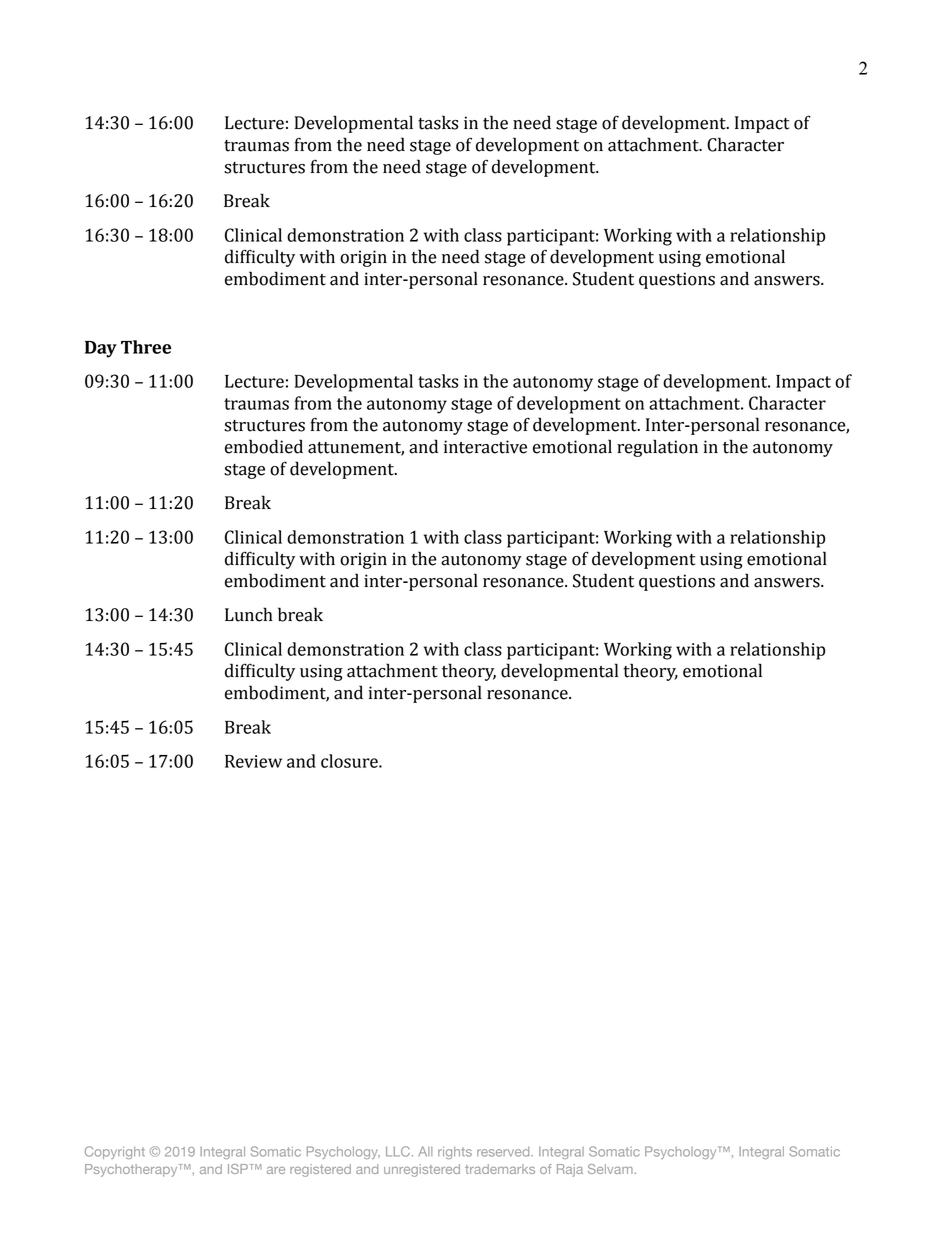 The height and width of the page is (1233, 952). What do you see at coordinates (657, 448) in the page?
I see `regulation` at bounding box center [657, 448].
